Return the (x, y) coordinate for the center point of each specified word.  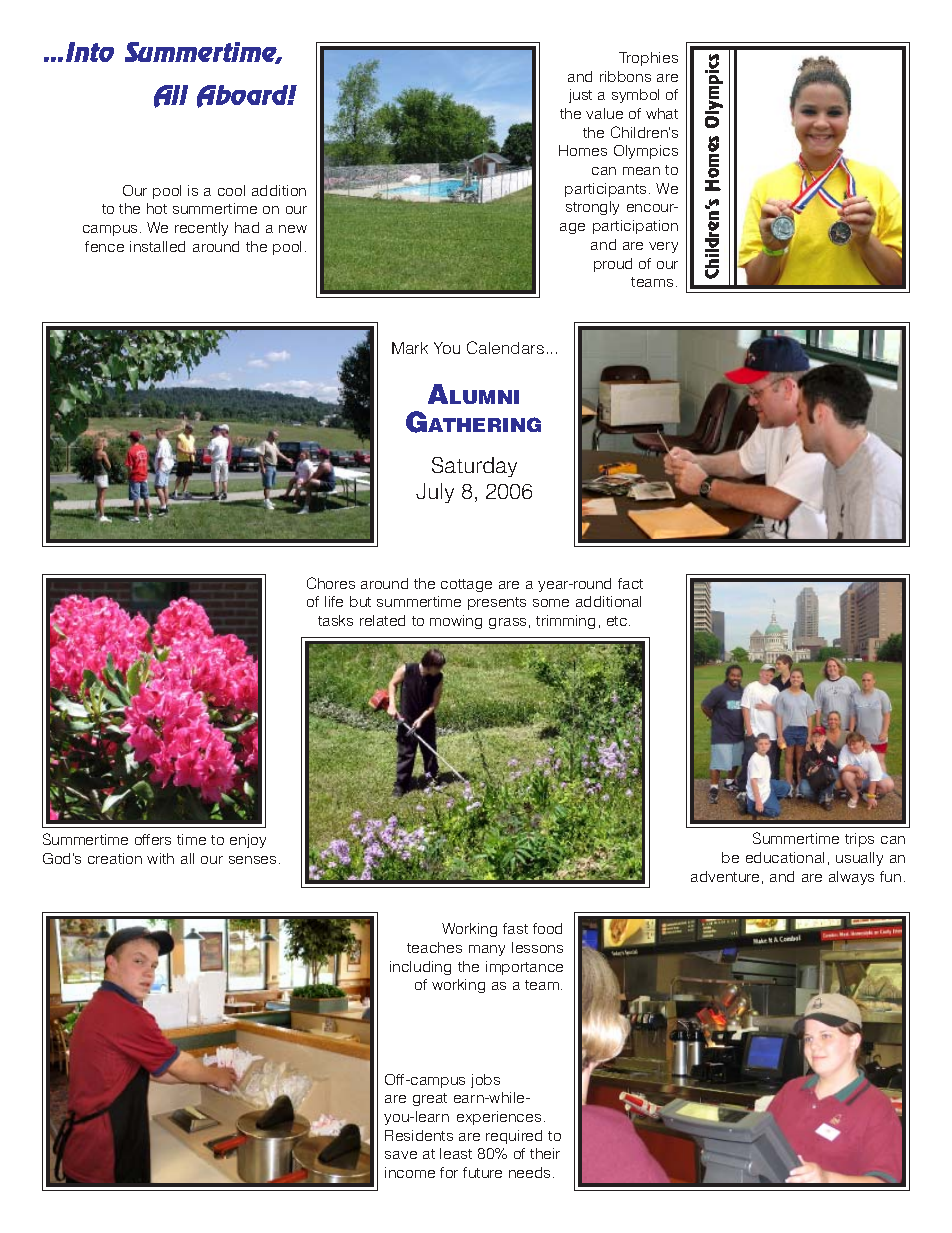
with (160, 858)
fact (630, 583)
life (334, 601)
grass (507, 623)
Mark (410, 348)
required (514, 1137)
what (662, 113)
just (580, 96)
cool (231, 190)
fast (515, 928)
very (663, 247)
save (401, 1155)
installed (157, 246)
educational (785, 857)
